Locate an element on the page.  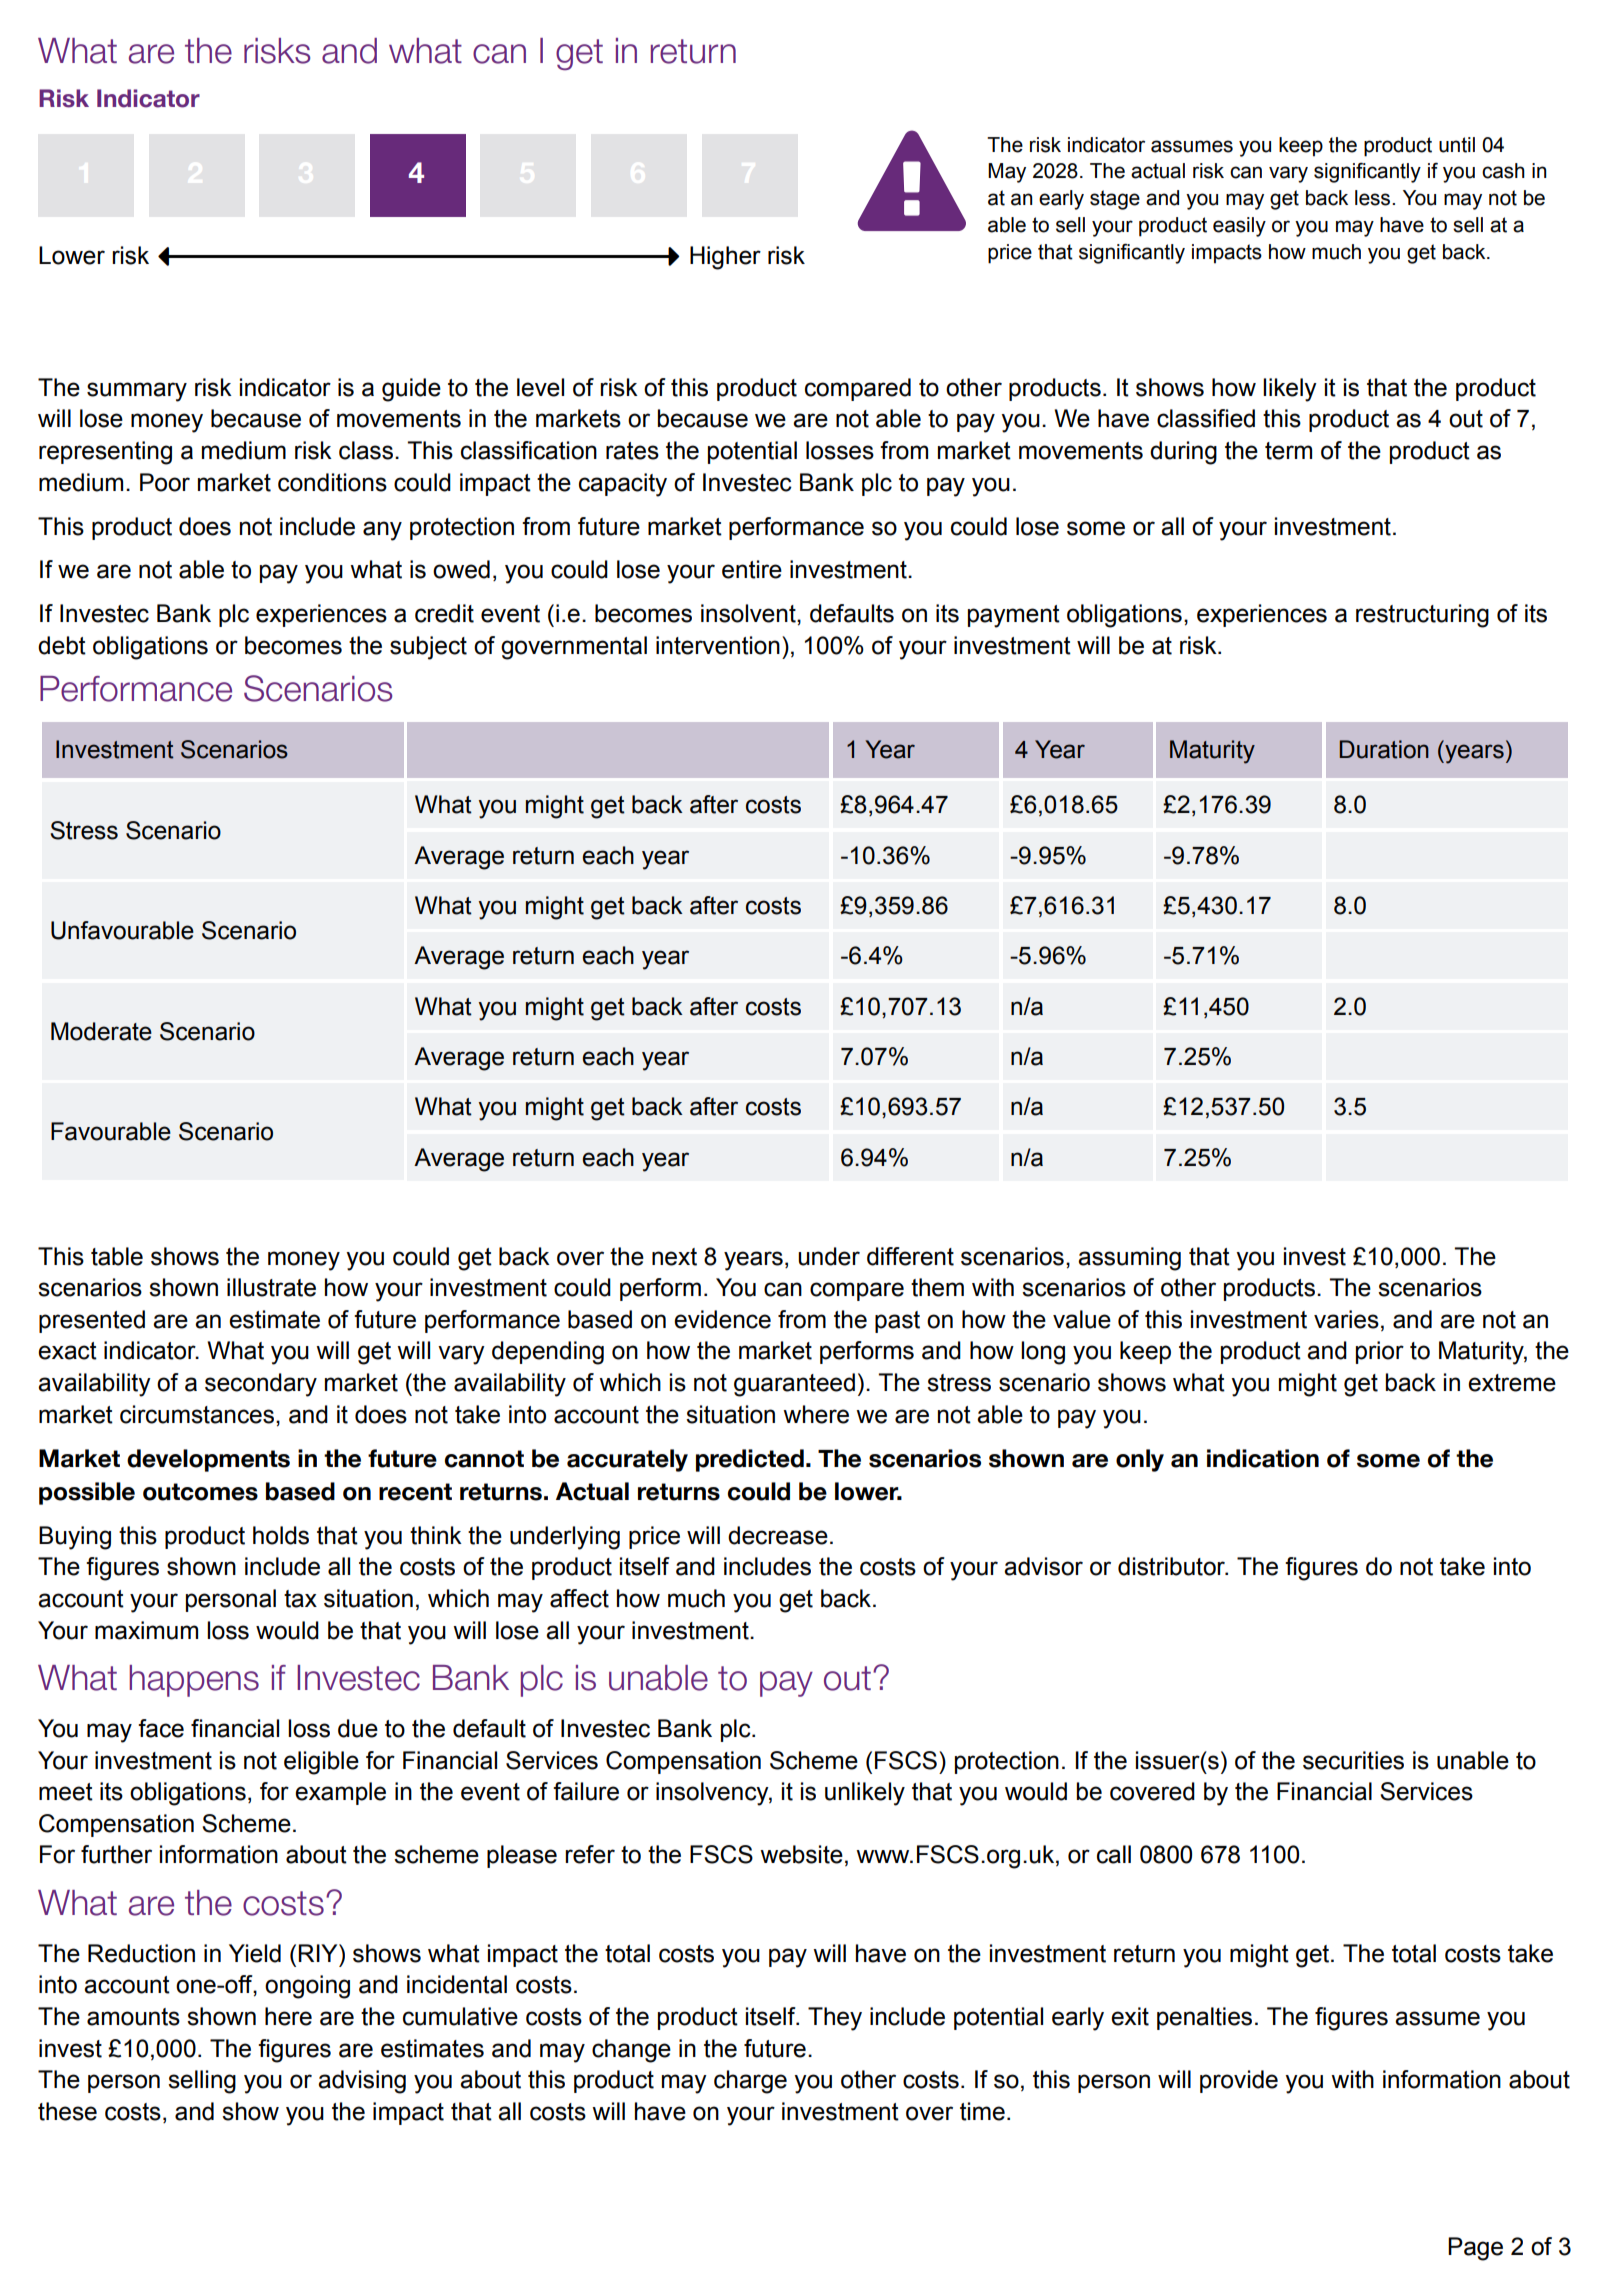
Moderate is located at coordinates (101, 1031).
